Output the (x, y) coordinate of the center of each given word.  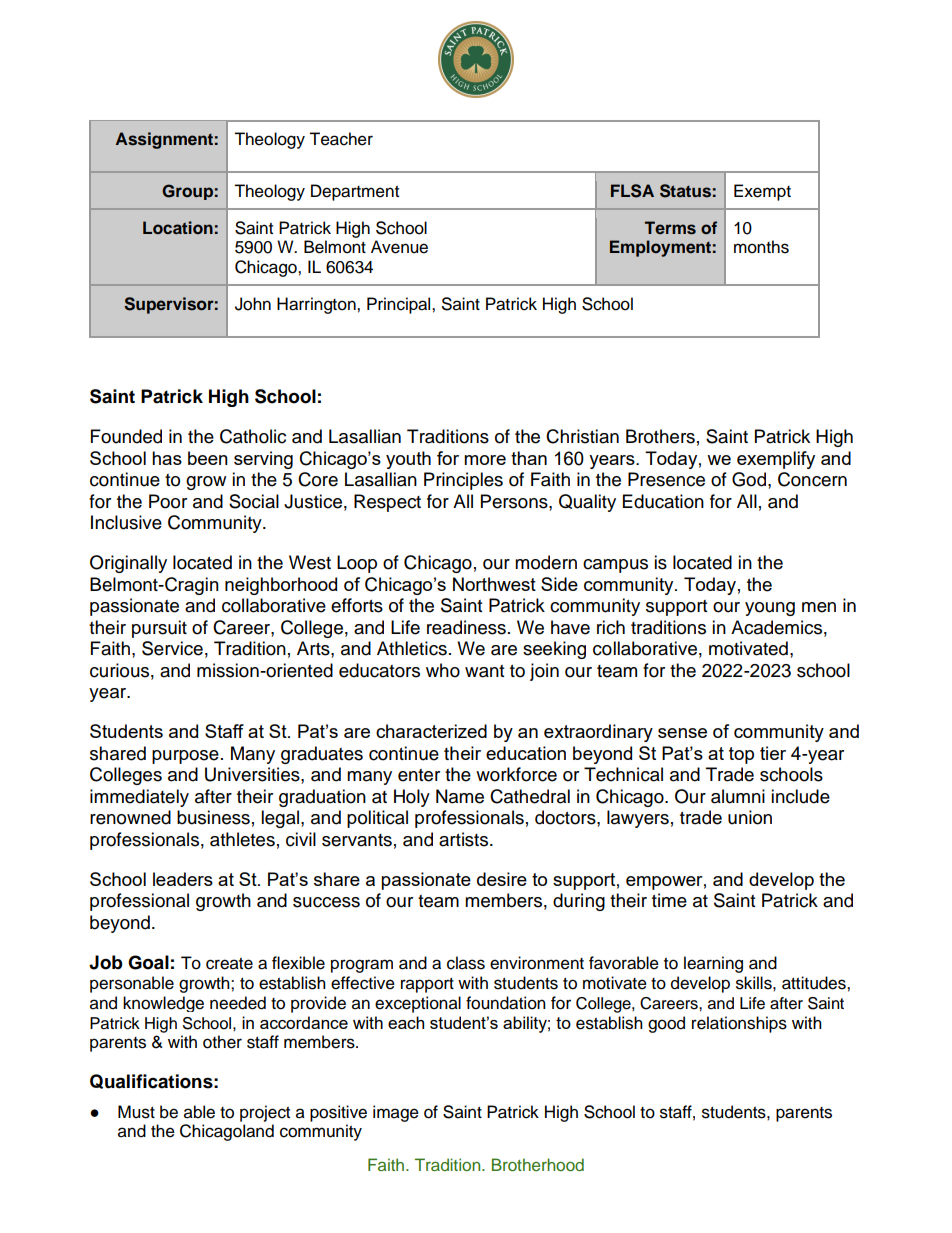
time (669, 900)
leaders (183, 879)
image (396, 1113)
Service (172, 648)
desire (502, 879)
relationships (739, 1024)
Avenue (399, 247)
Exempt (762, 192)
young (770, 609)
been (208, 458)
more (485, 460)
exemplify (776, 460)
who (443, 670)
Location (178, 227)
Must (136, 1112)
